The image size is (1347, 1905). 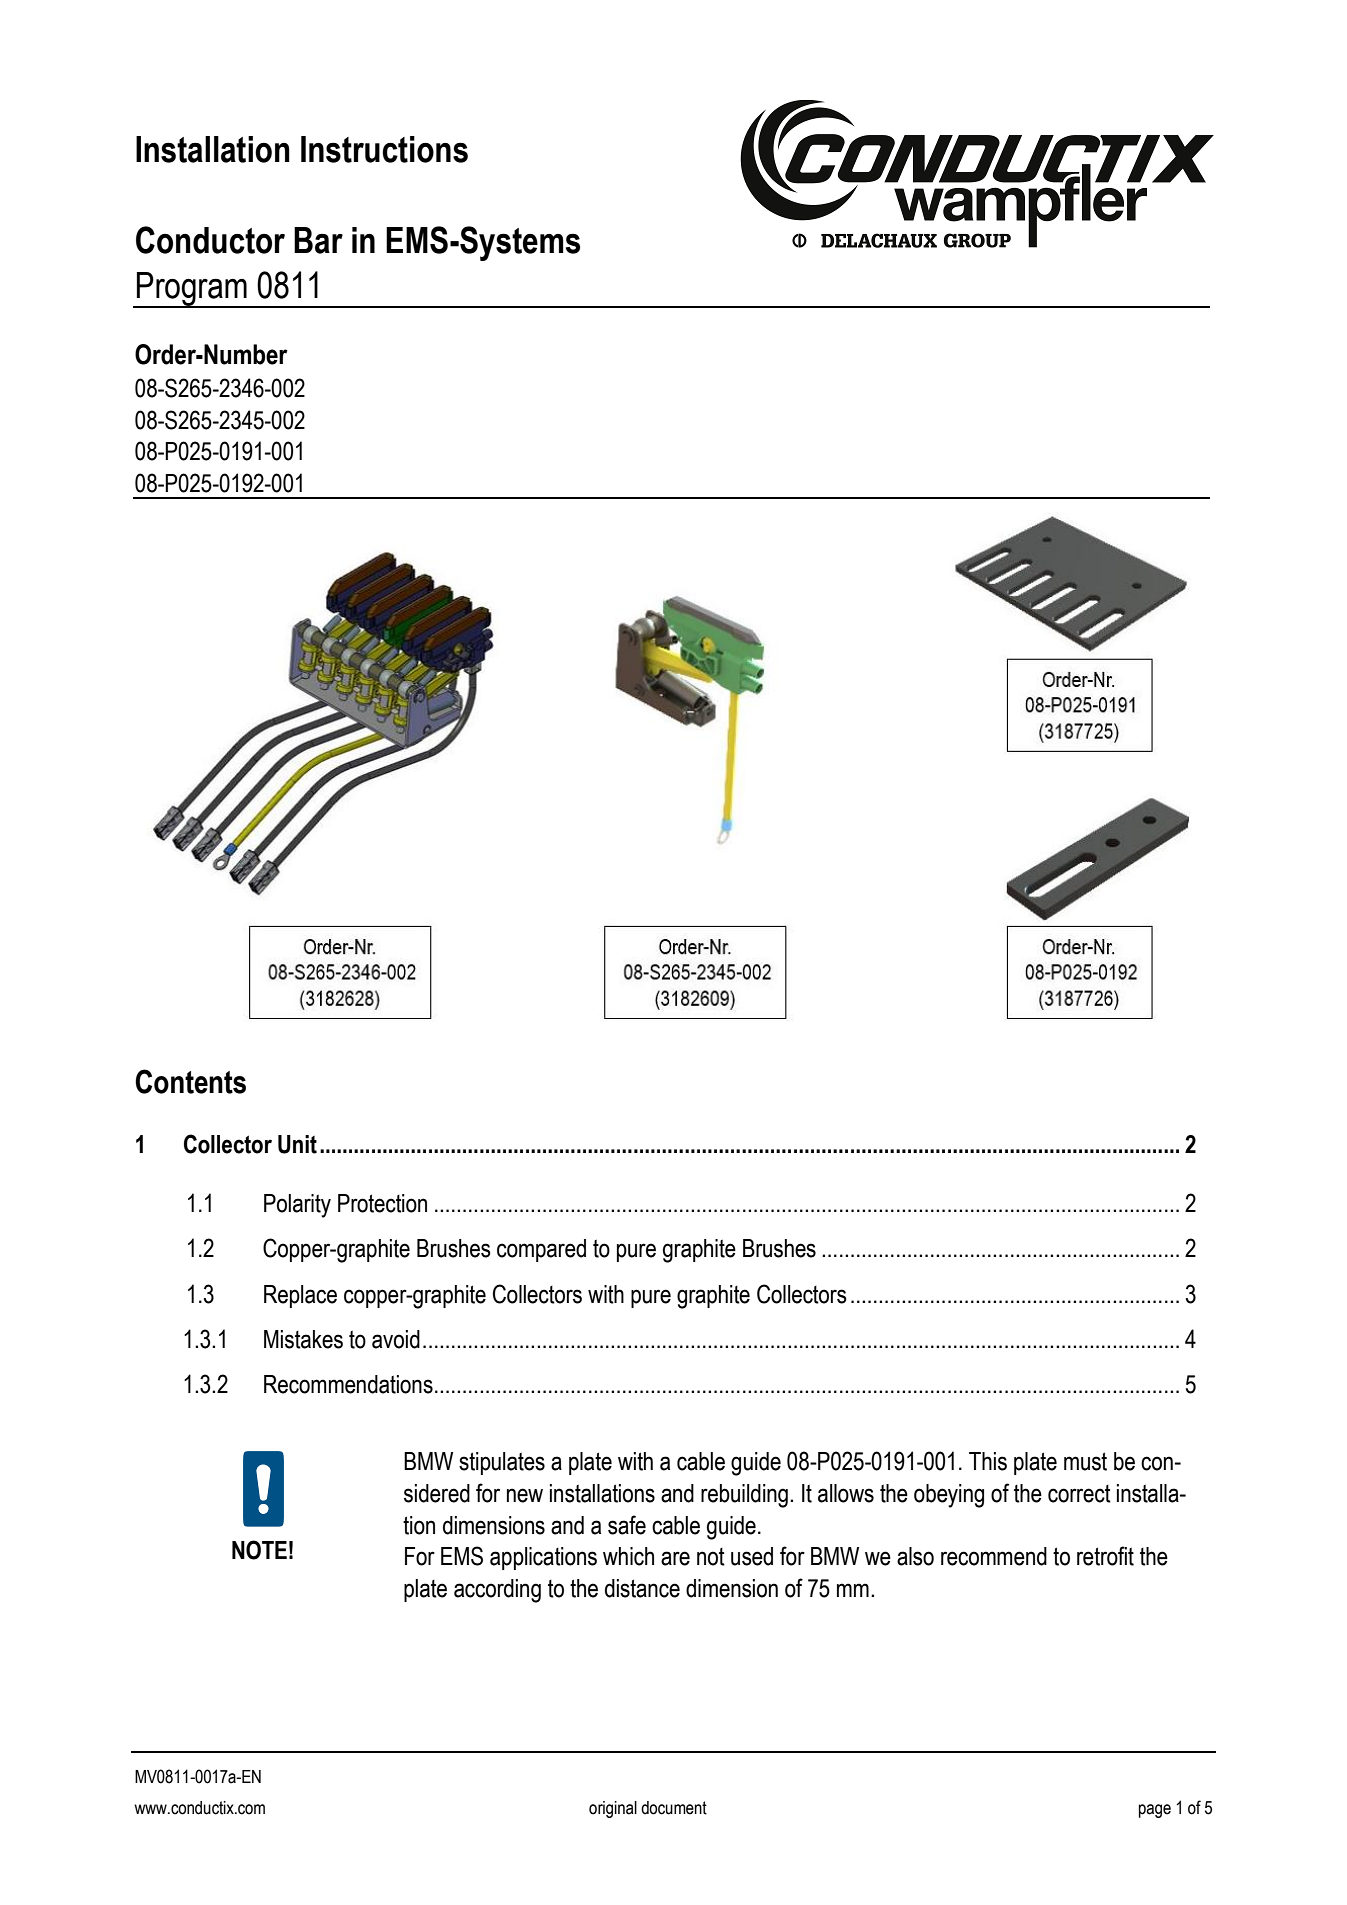 What do you see at coordinates (541, 1250) in the screenshot?
I see `compared` at bounding box center [541, 1250].
